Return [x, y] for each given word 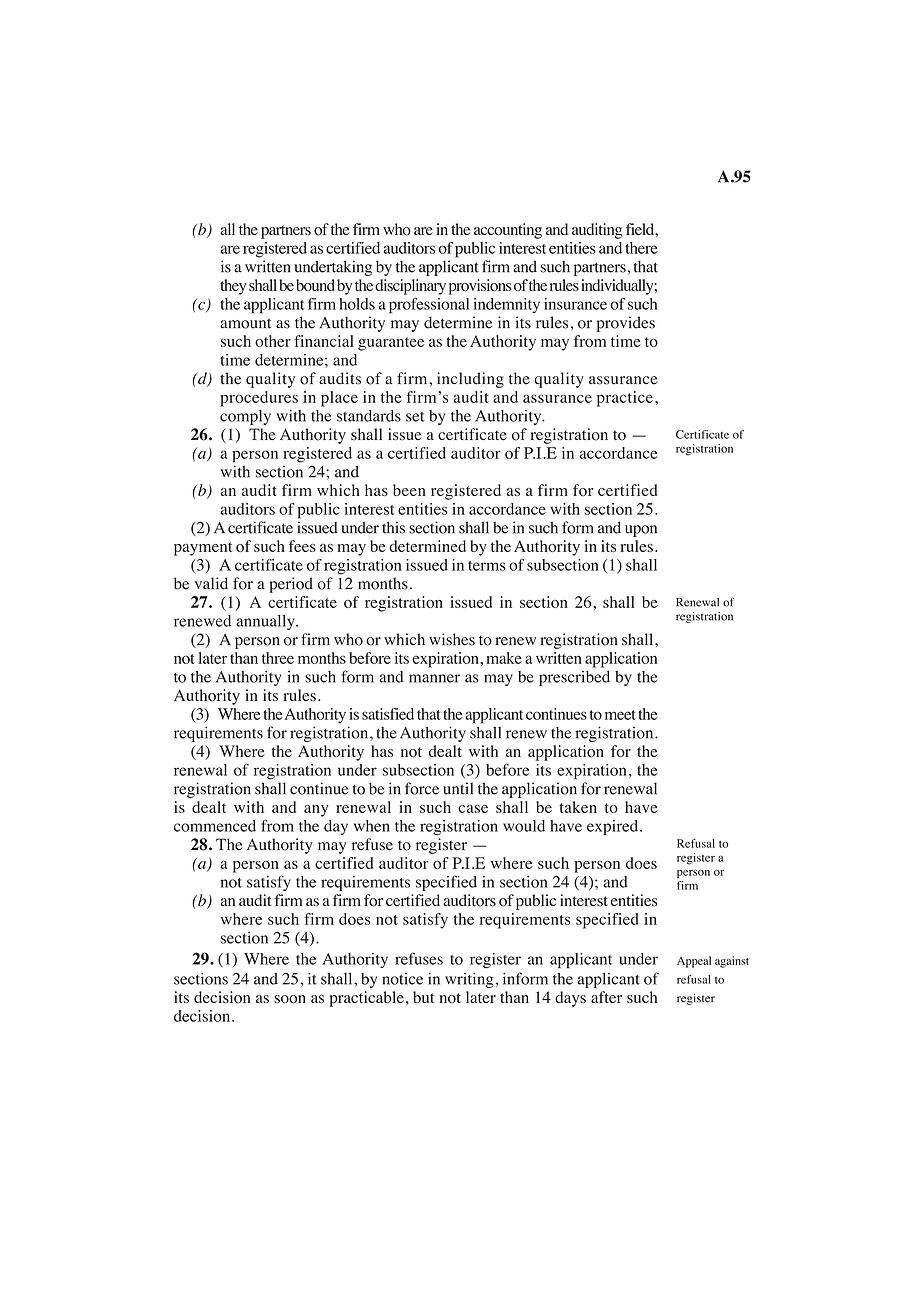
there [641, 248]
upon [641, 531]
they [233, 287]
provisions [480, 287]
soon [290, 999]
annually [266, 622]
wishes [452, 639]
